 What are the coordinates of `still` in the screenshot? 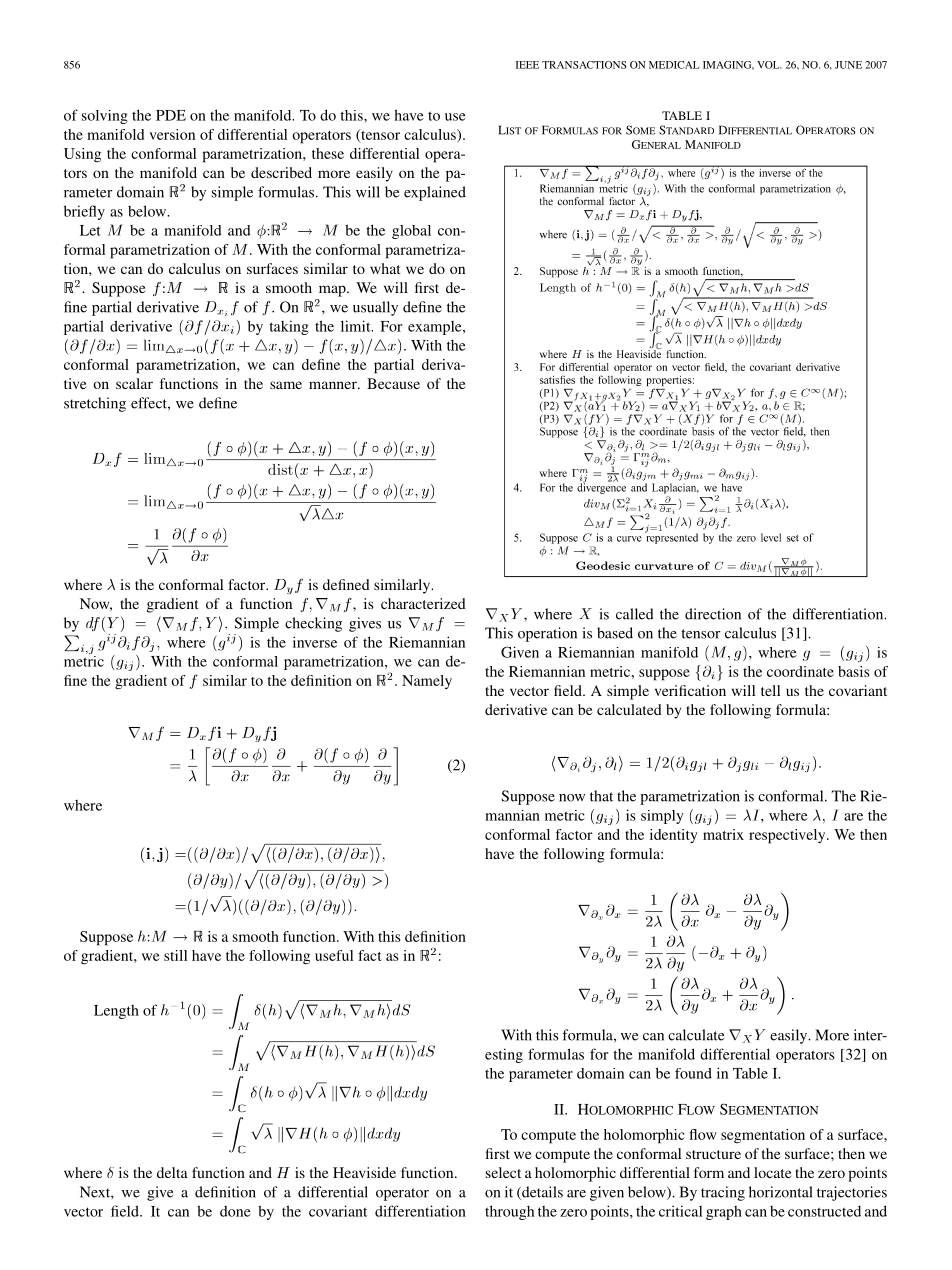 It's located at (175, 955).
